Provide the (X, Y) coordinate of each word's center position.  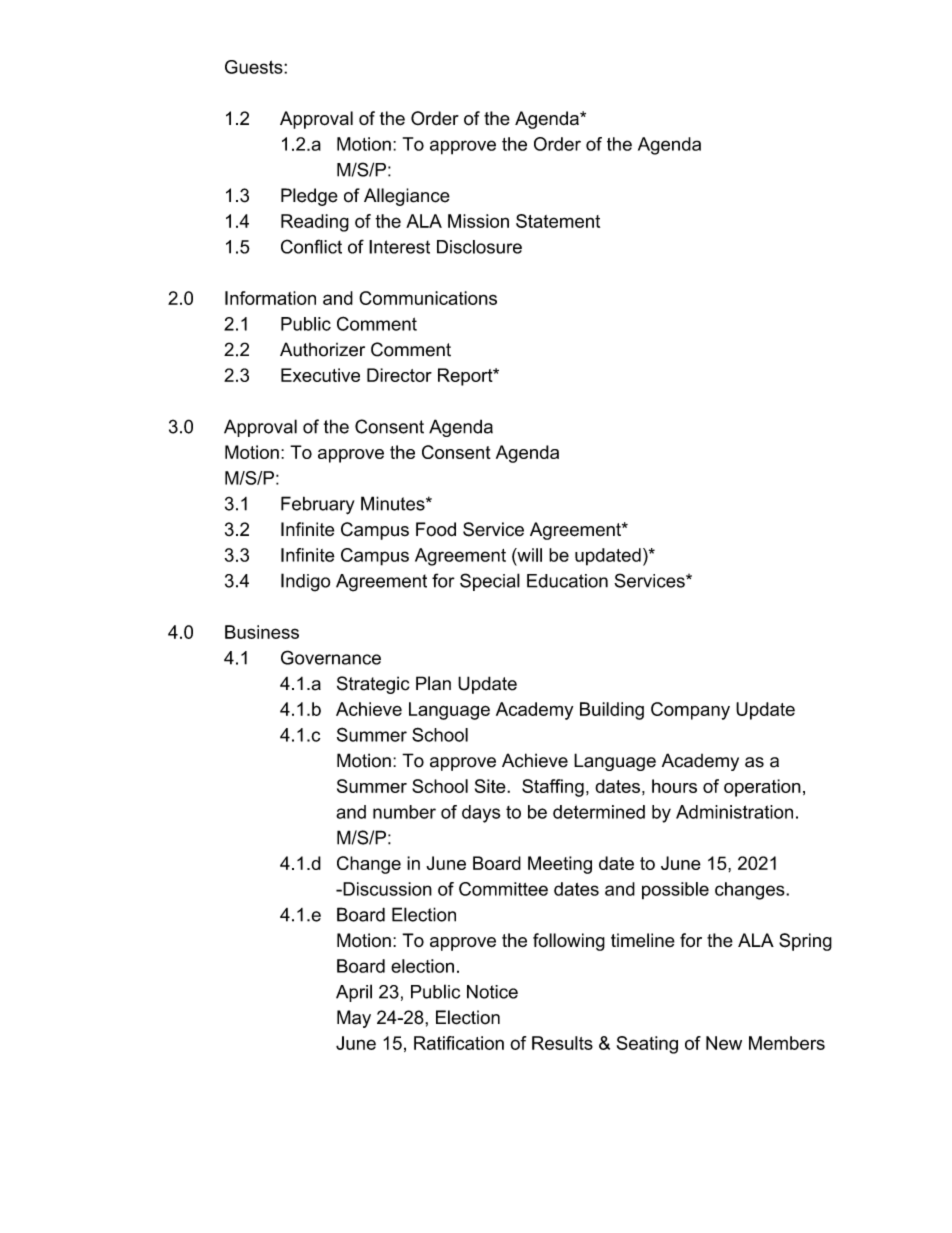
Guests (255, 67)
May (354, 1019)
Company (690, 711)
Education (567, 581)
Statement (558, 221)
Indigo (305, 582)
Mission (478, 221)
